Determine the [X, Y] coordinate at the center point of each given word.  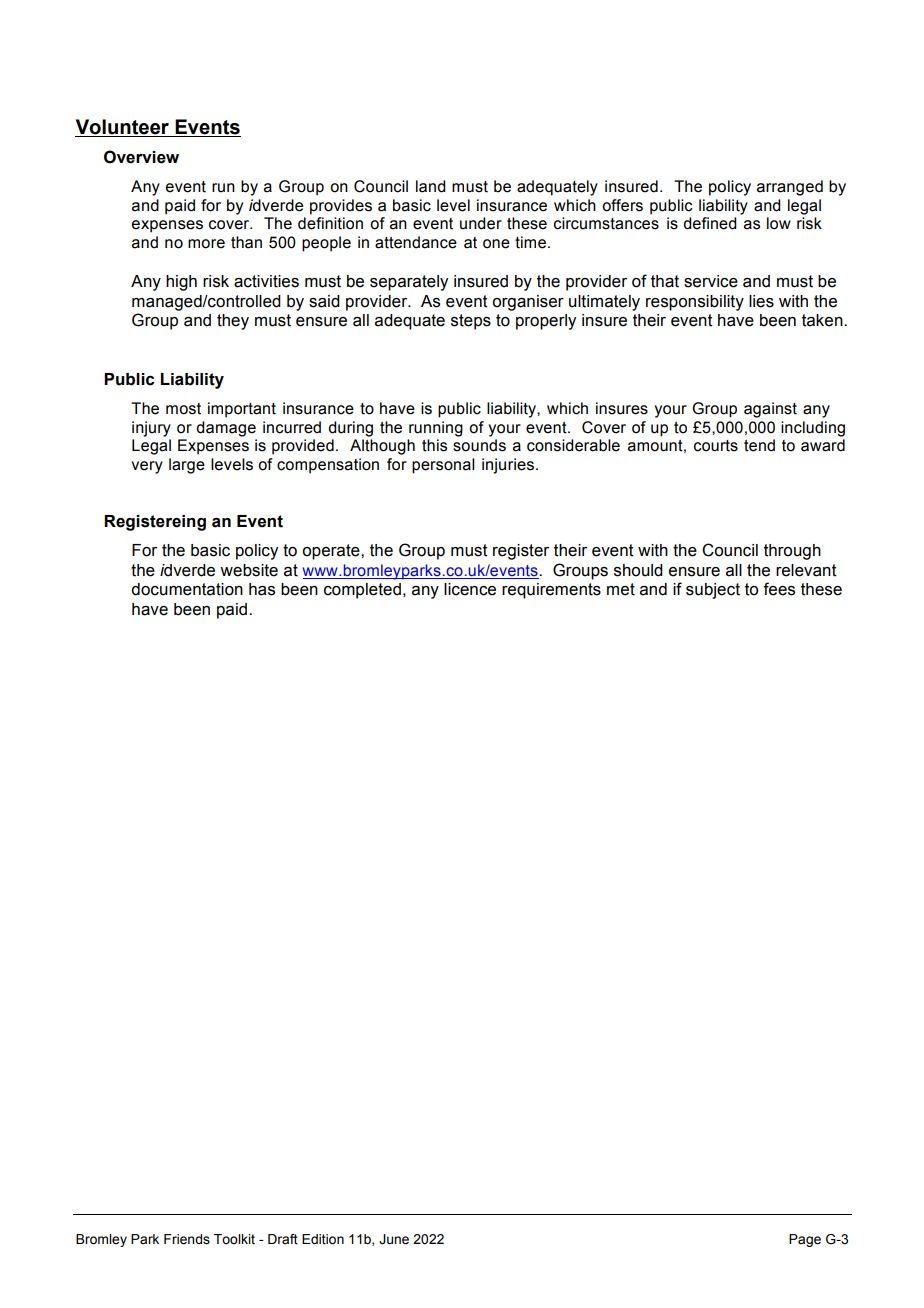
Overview [141, 157]
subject [713, 591]
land [431, 186]
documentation [187, 589]
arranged [790, 188]
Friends [187, 1239]
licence [470, 589]
